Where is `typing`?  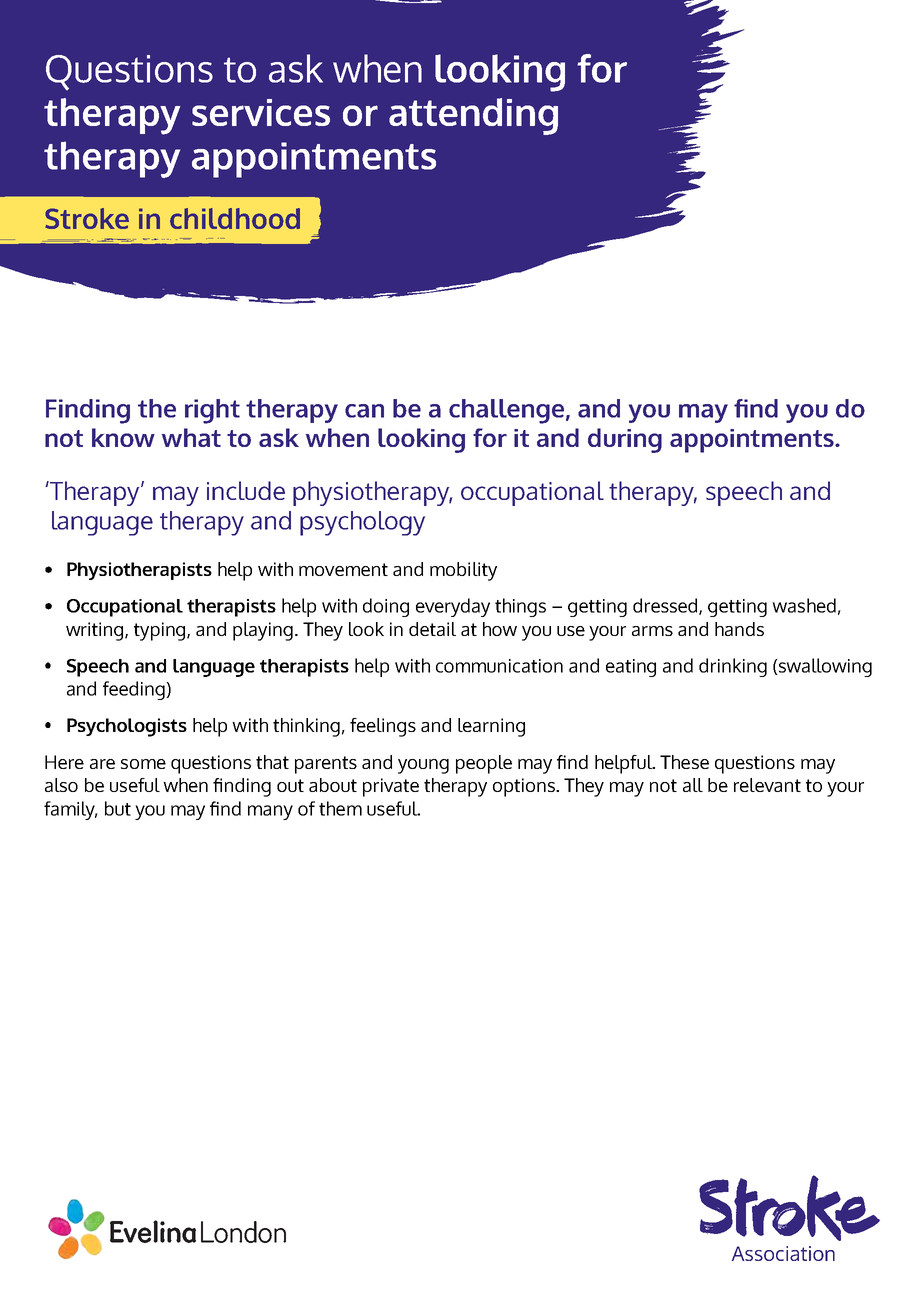 typing is located at coordinates (161, 631).
